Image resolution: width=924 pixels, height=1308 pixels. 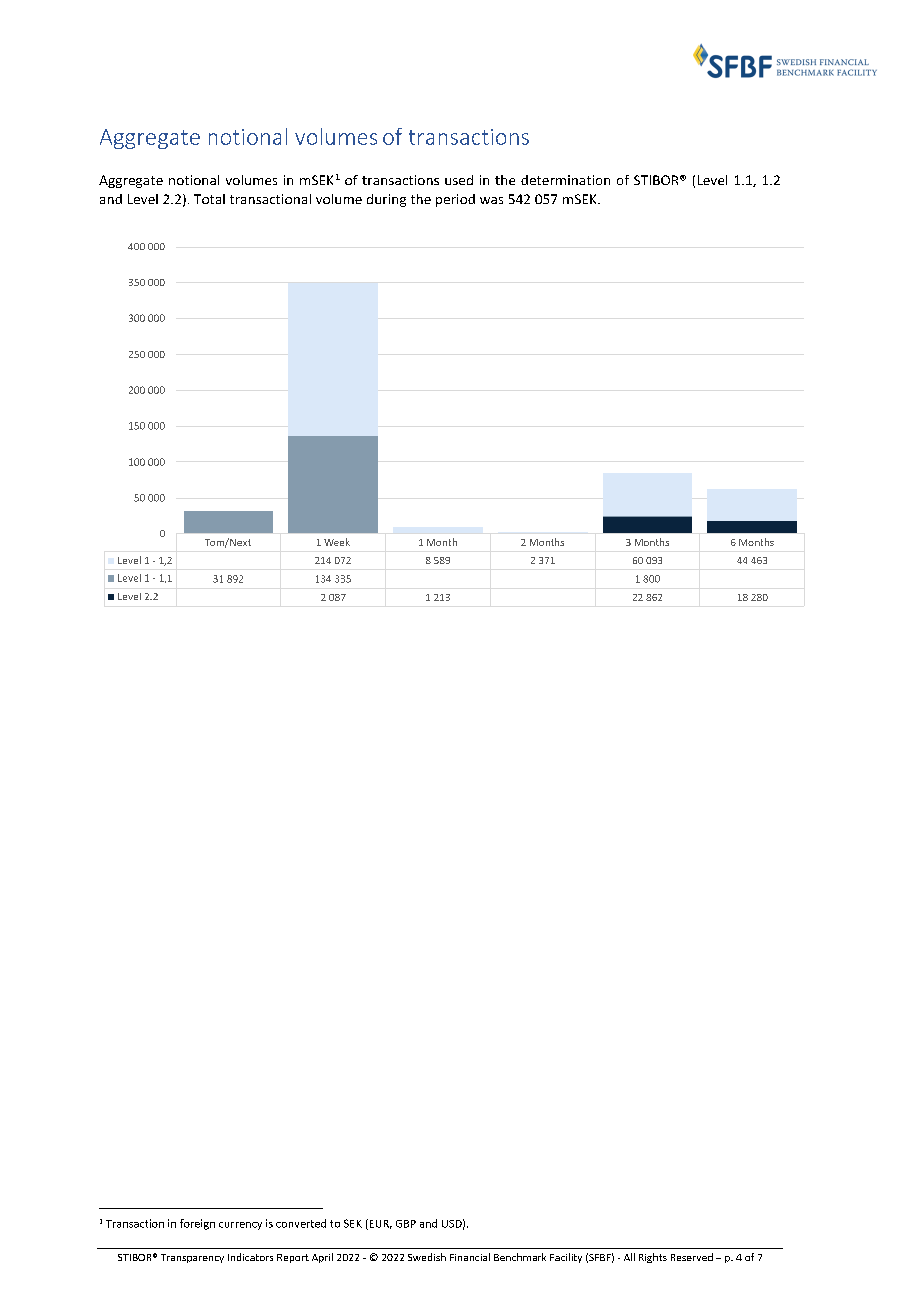 What do you see at coordinates (629, 1257) in the page?
I see `All` at bounding box center [629, 1257].
